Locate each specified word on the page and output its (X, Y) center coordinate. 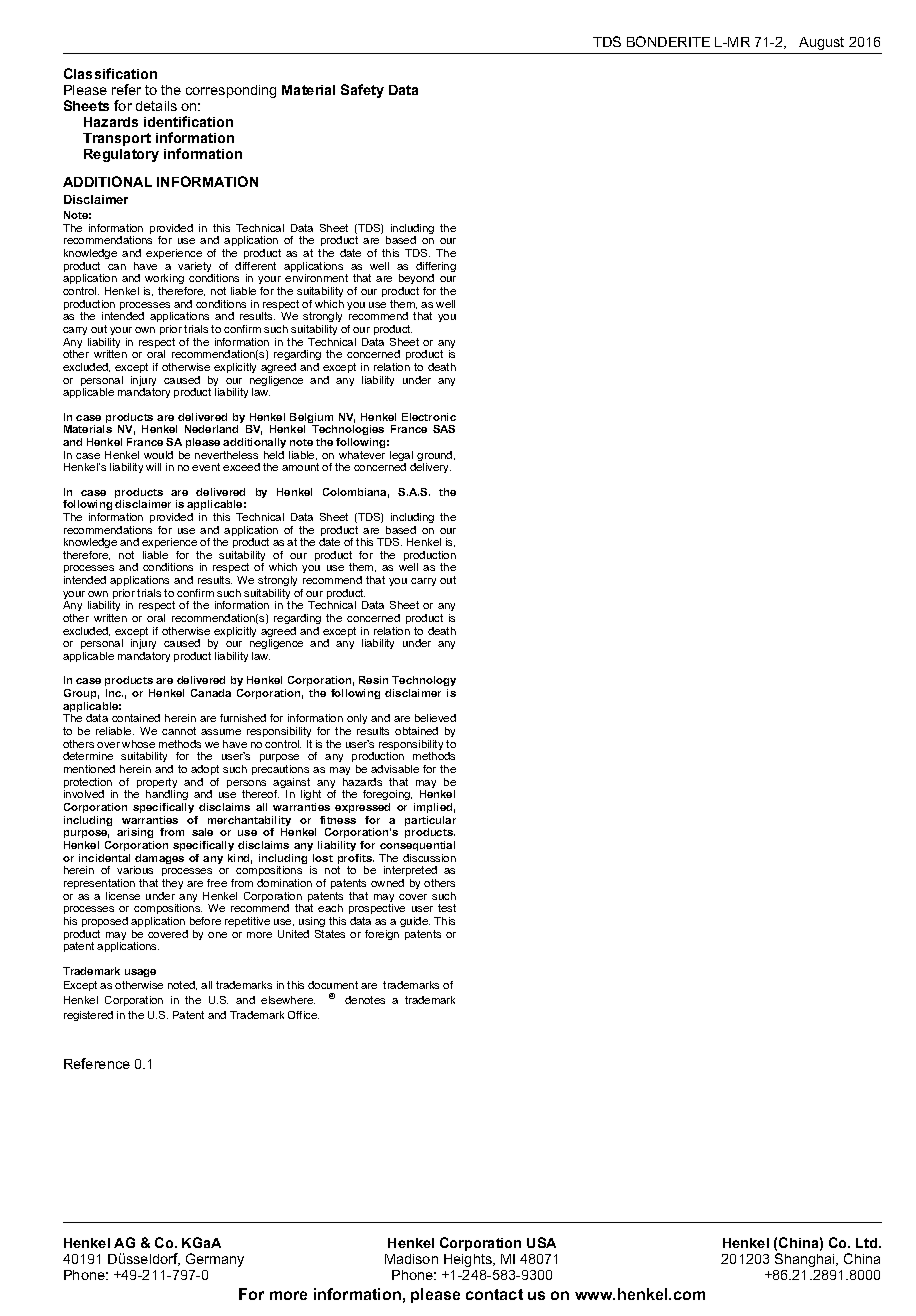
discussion (429, 858)
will (153, 467)
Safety (362, 91)
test (447, 908)
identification (188, 121)
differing (436, 268)
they (172, 884)
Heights (469, 1260)
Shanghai (806, 1260)
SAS (444, 429)
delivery (430, 468)
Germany (215, 1260)
